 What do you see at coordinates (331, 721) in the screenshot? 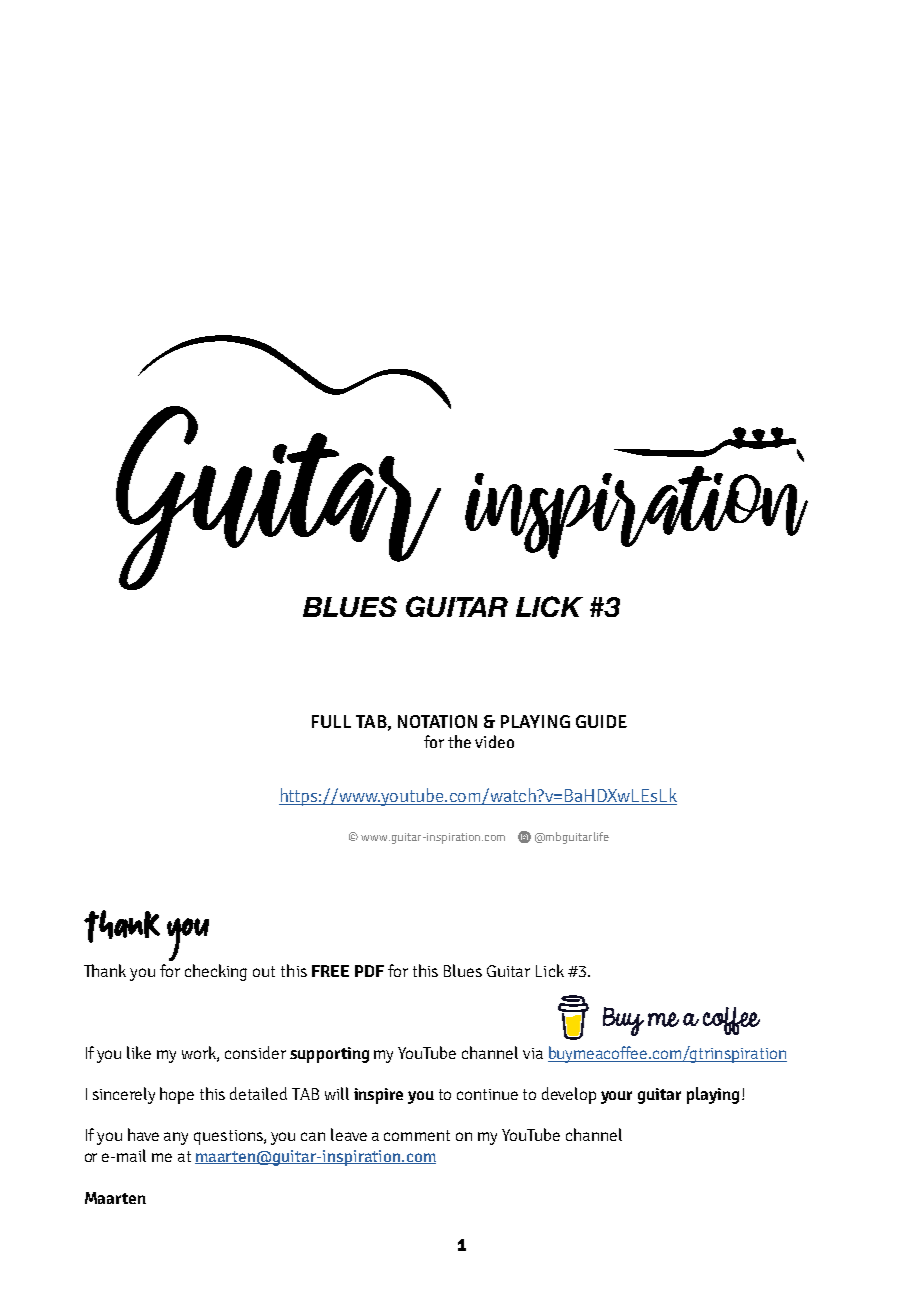
I see `FULL` at bounding box center [331, 721].
